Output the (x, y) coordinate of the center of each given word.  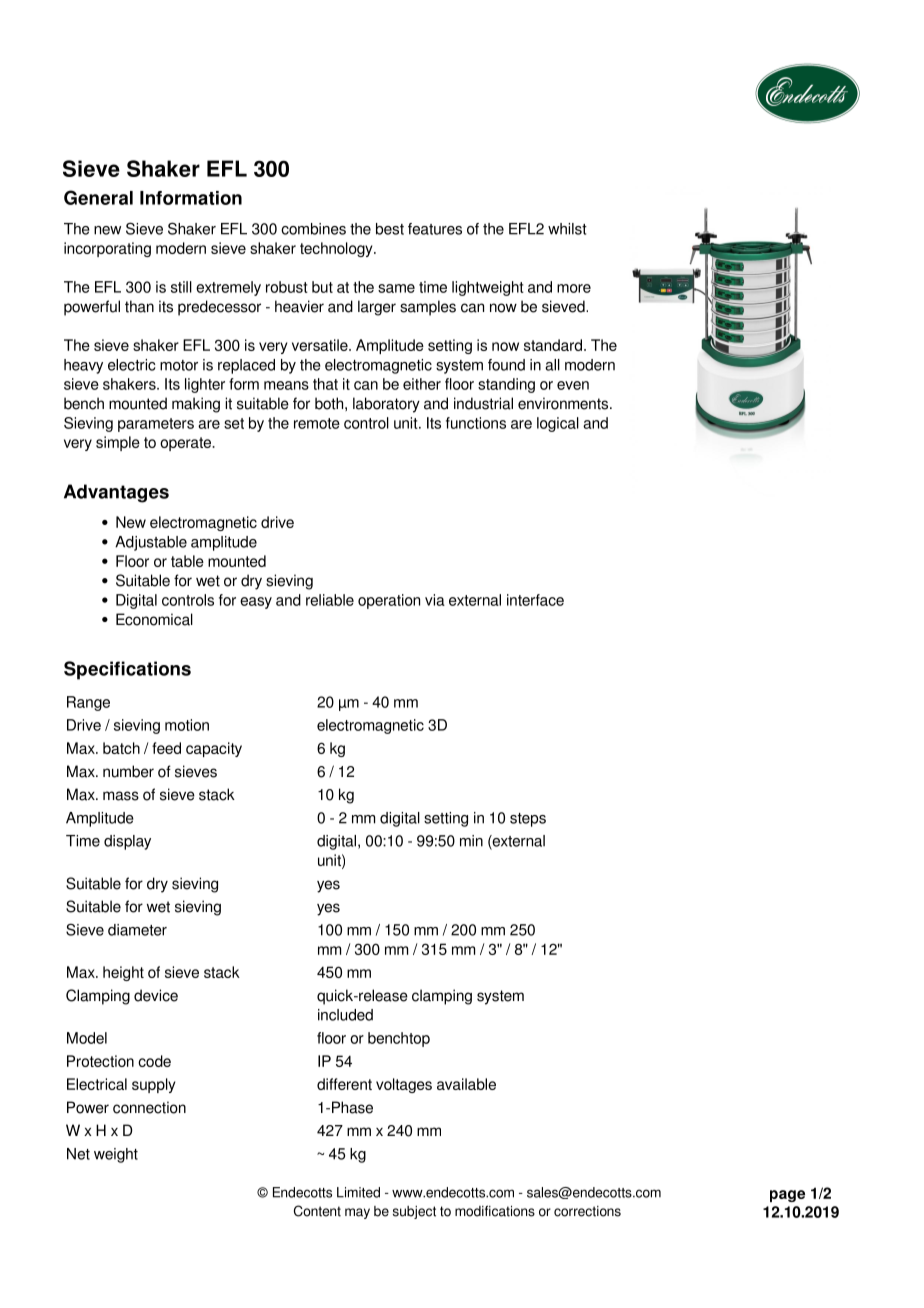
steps (528, 820)
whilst (567, 229)
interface (535, 600)
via (435, 600)
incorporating (107, 249)
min (471, 841)
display (127, 842)
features (435, 229)
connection (149, 1107)
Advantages (116, 493)
